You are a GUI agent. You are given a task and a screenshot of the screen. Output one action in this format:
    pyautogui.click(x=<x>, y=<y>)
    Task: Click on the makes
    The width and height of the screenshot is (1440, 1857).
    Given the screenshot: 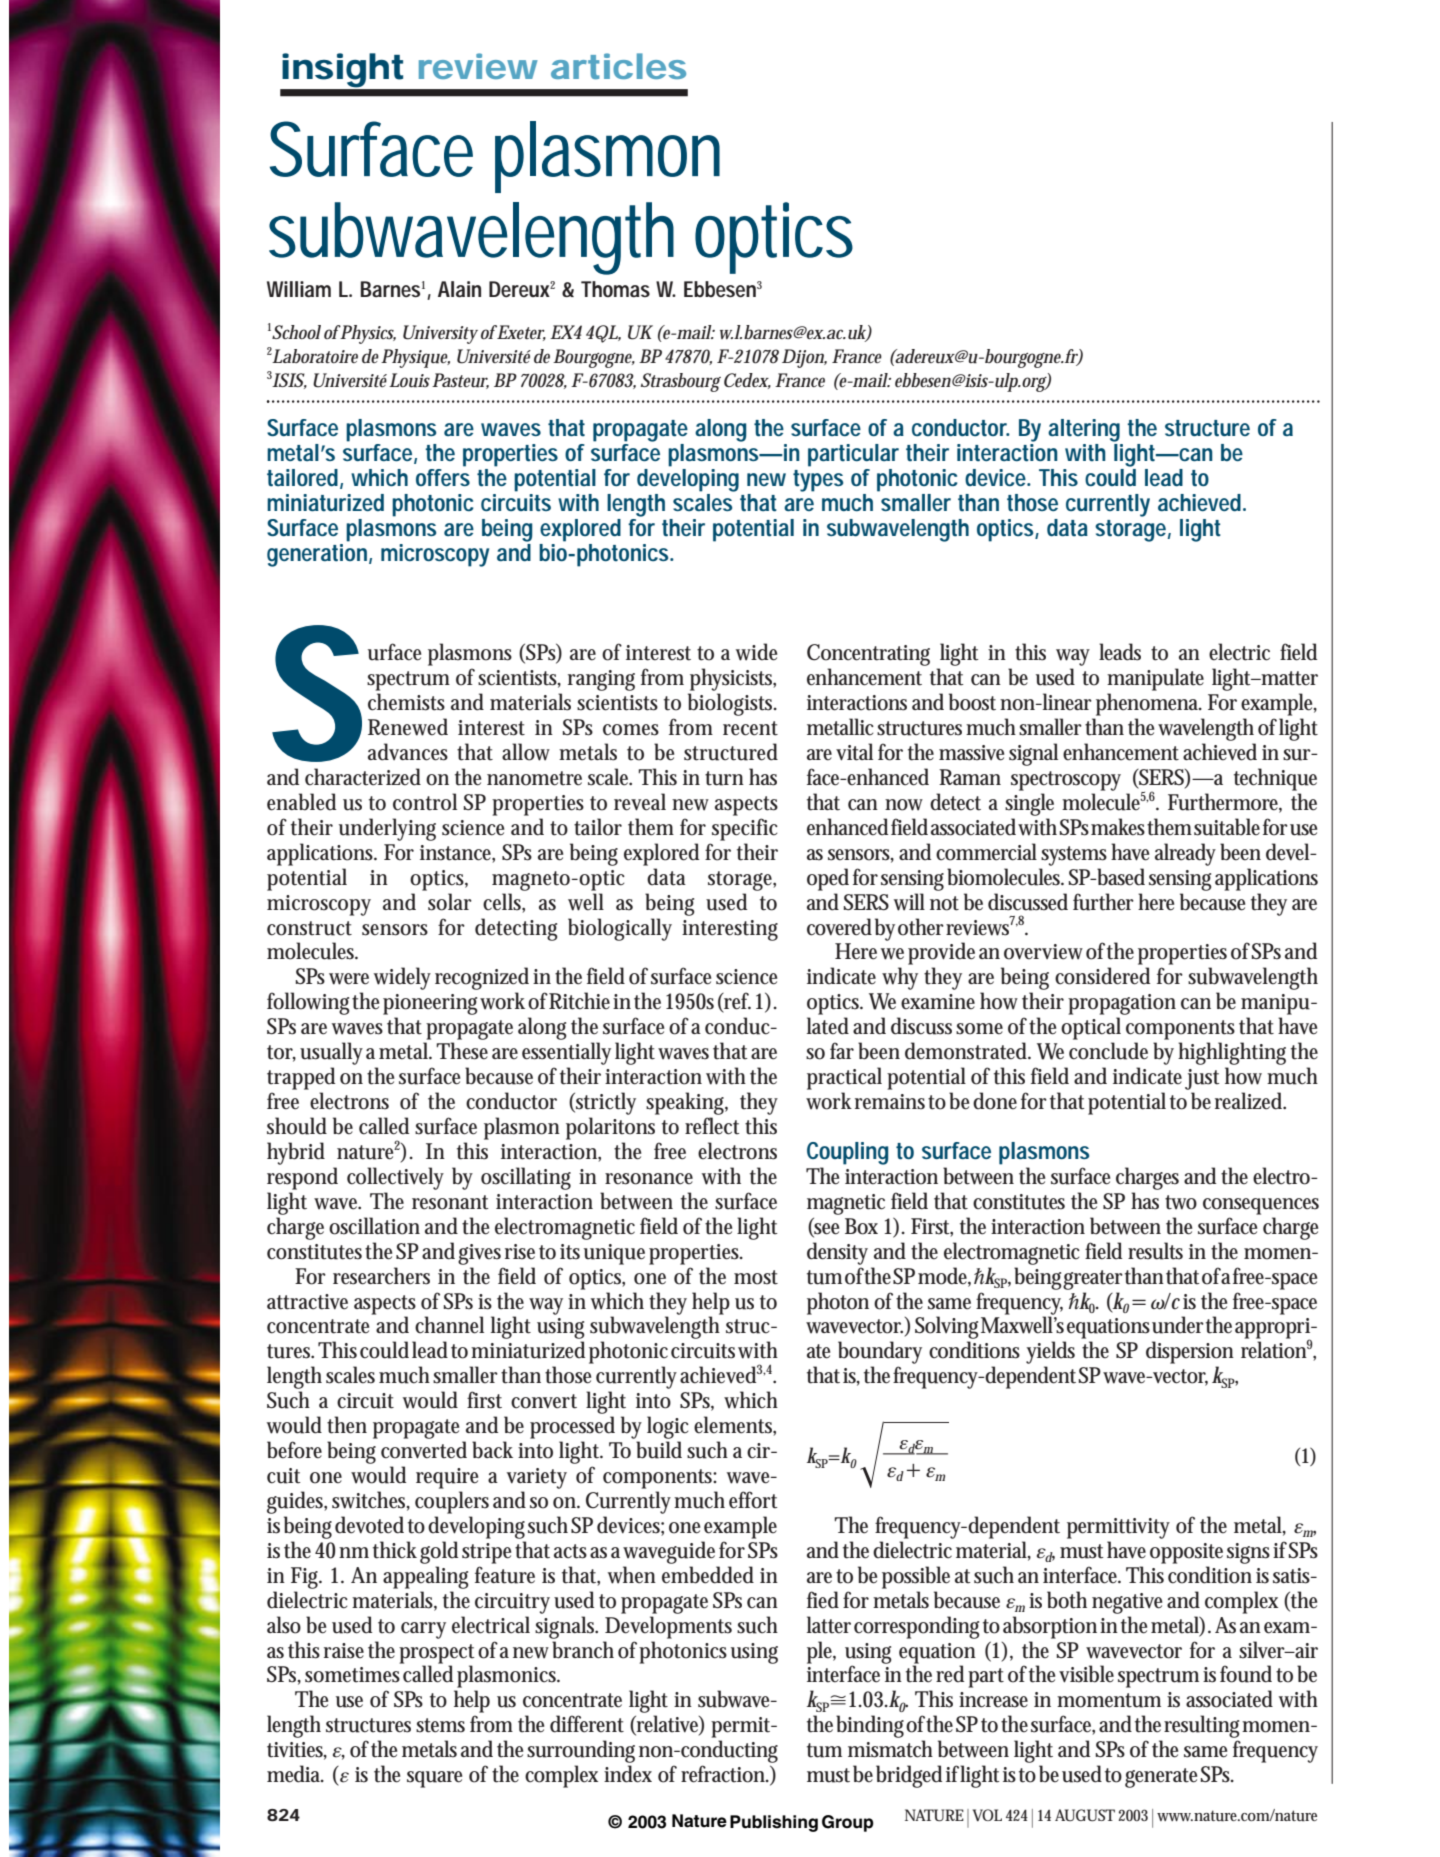 What is the action you would take?
    pyautogui.click(x=1119, y=827)
